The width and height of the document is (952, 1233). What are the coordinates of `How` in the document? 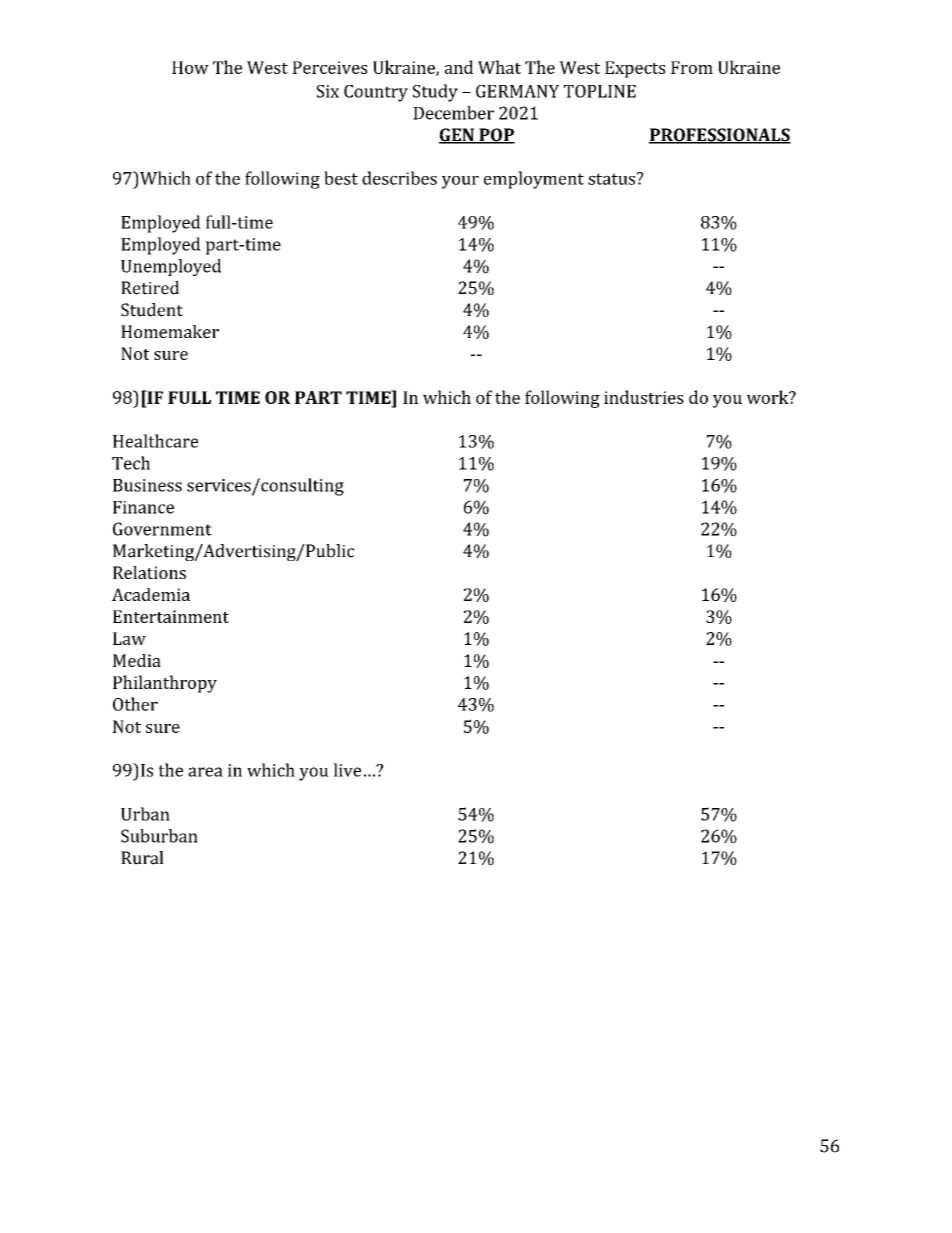 It's located at (190, 67).
